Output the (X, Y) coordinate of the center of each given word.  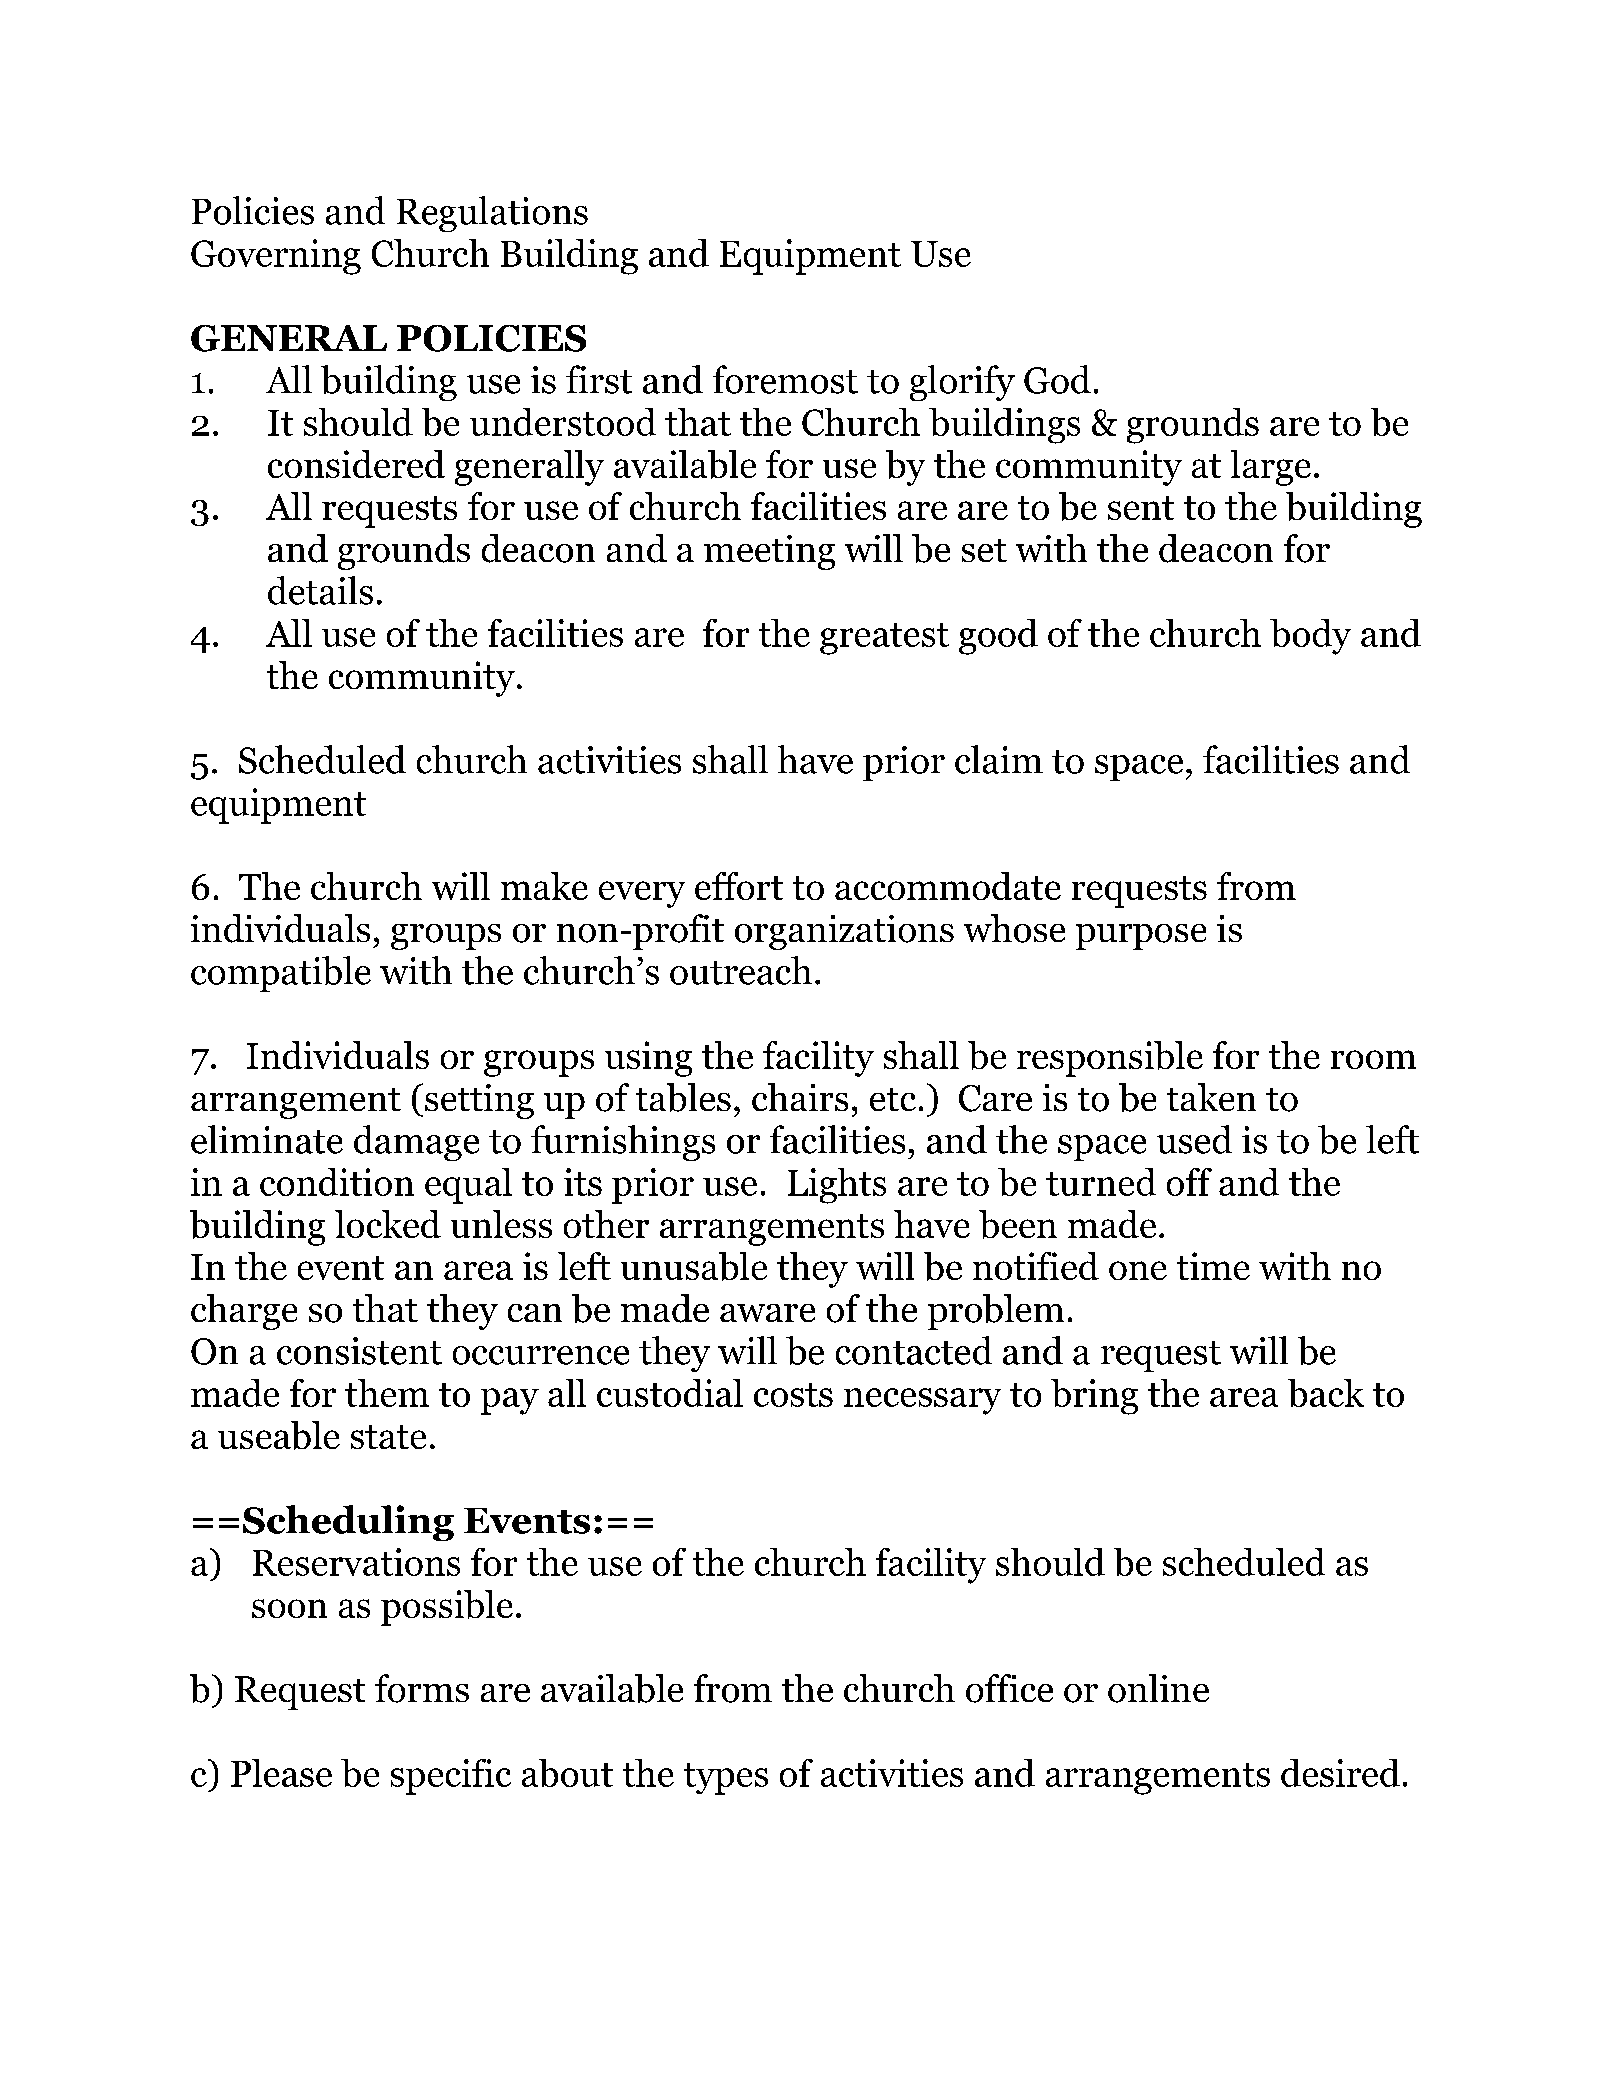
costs (793, 1395)
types (726, 1779)
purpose (1141, 937)
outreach (741, 970)
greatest (884, 639)
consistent (359, 1351)
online (1158, 1688)
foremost (785, 379)
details (320, 590)
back (1326, 1393)
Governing (276, 257)
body (1310, 637)
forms (422, 1688)
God (1057, 379)
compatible (281, 974)
